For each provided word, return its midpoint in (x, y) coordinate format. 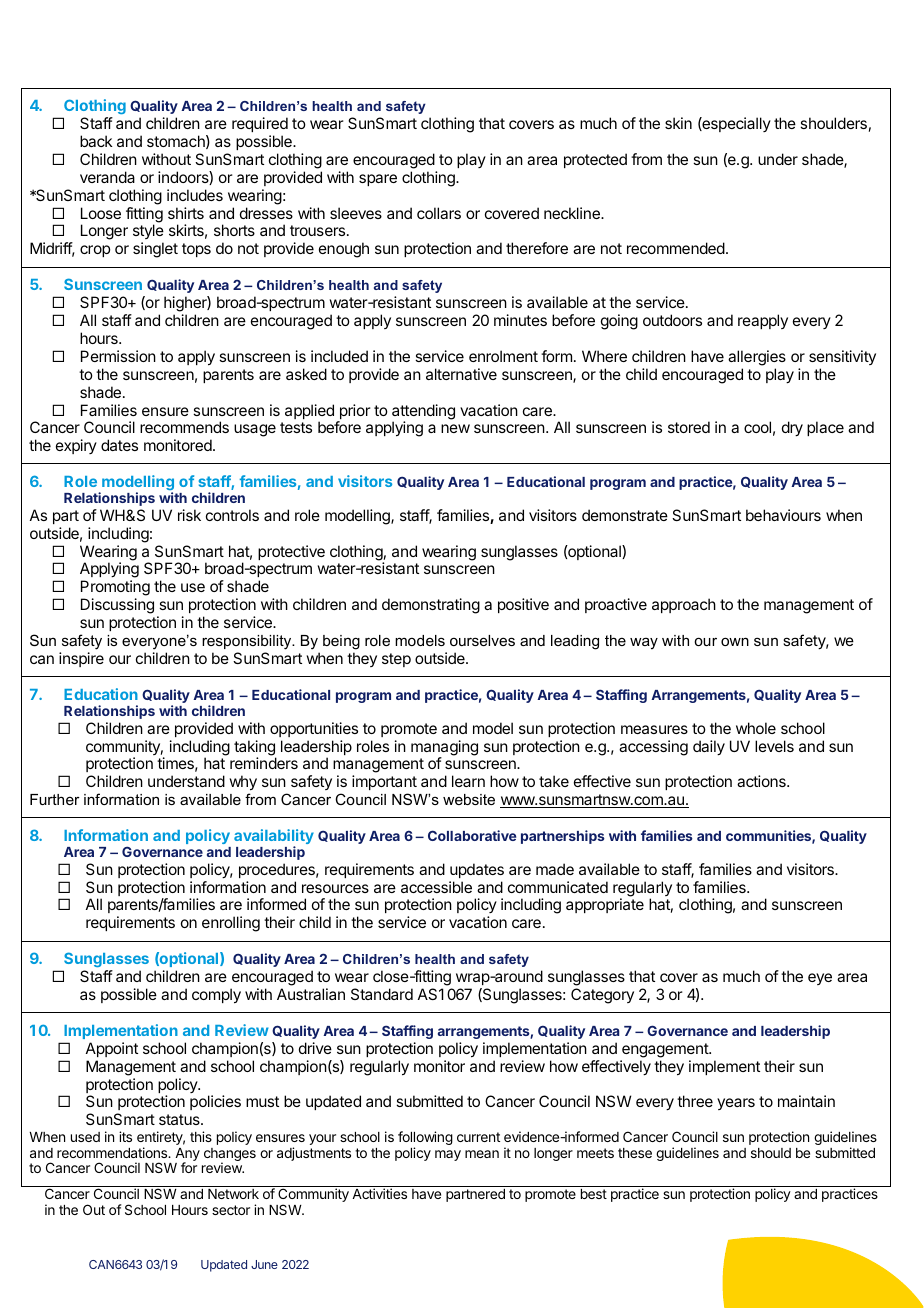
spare (378, 180)
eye (820, 979)
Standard (382, 994)
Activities (379, 1193)
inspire (81, 659)
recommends (184, 427)
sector (231, 1210)
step (396, 660)
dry (792, 429)
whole (756, 728)
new (455, 428)
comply (216, 996)
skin (678, 123)
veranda (107, 177)
